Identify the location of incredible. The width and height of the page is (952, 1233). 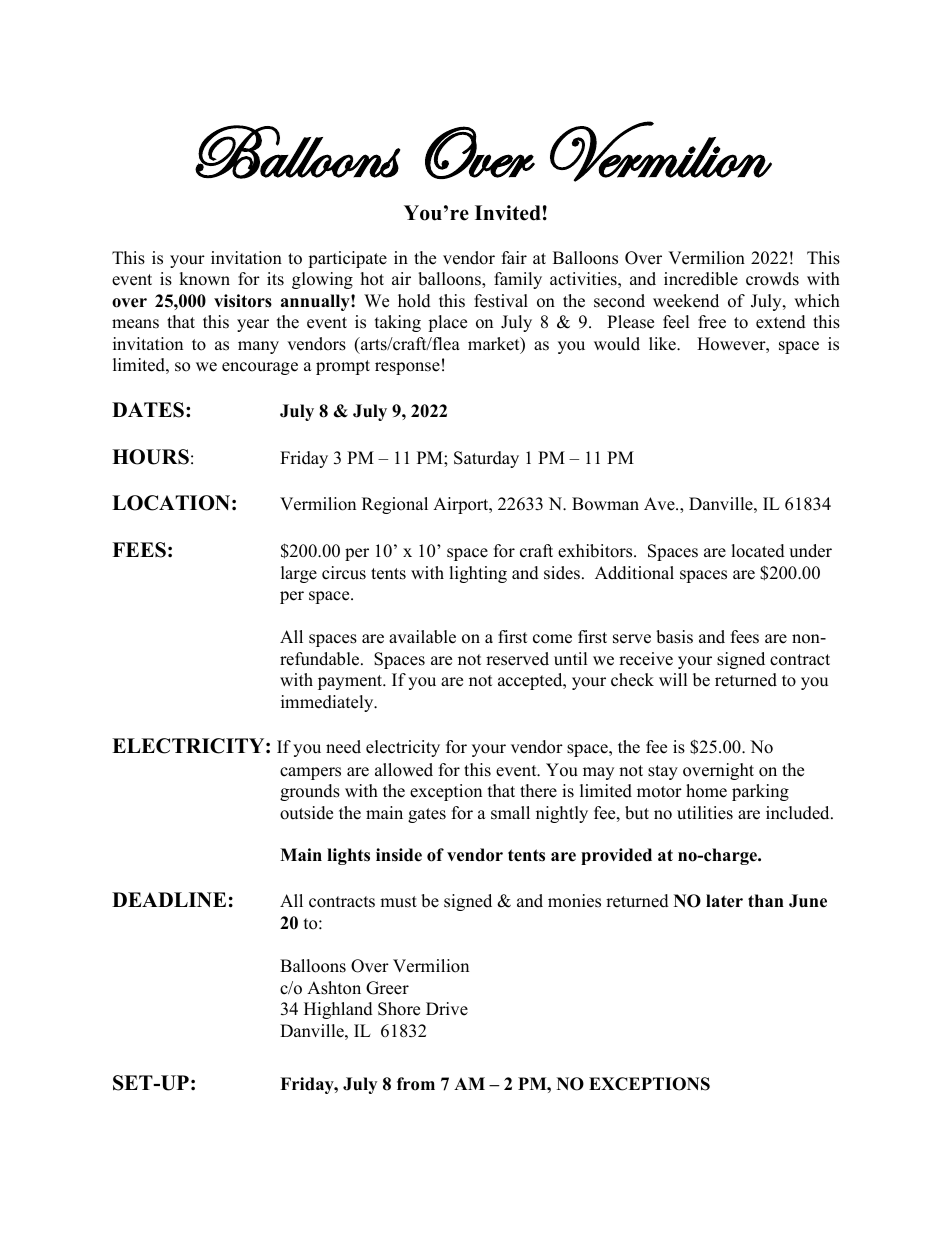
(701, 279).
